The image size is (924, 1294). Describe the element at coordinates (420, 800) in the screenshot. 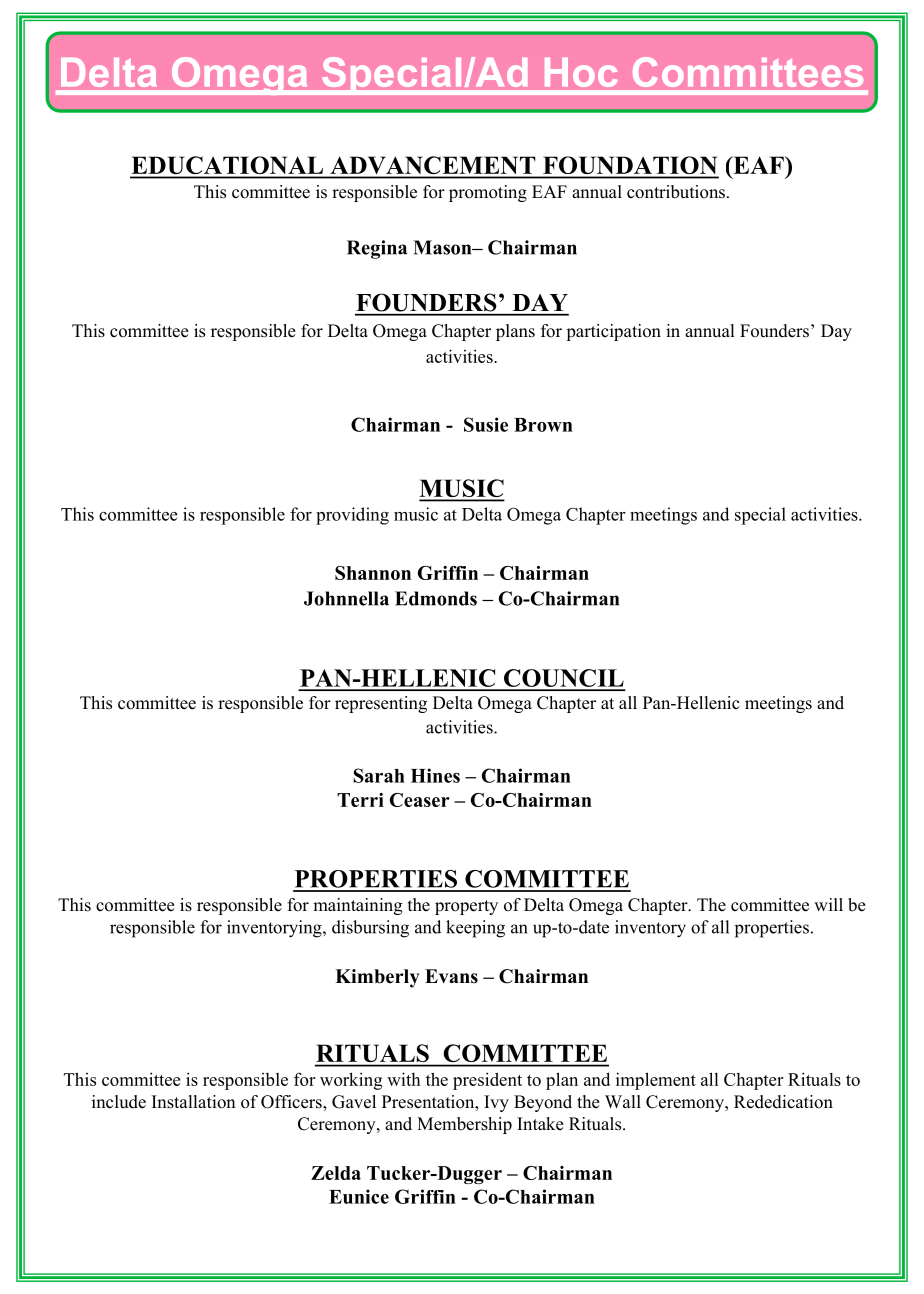

I see `Ceaser` at that location.
